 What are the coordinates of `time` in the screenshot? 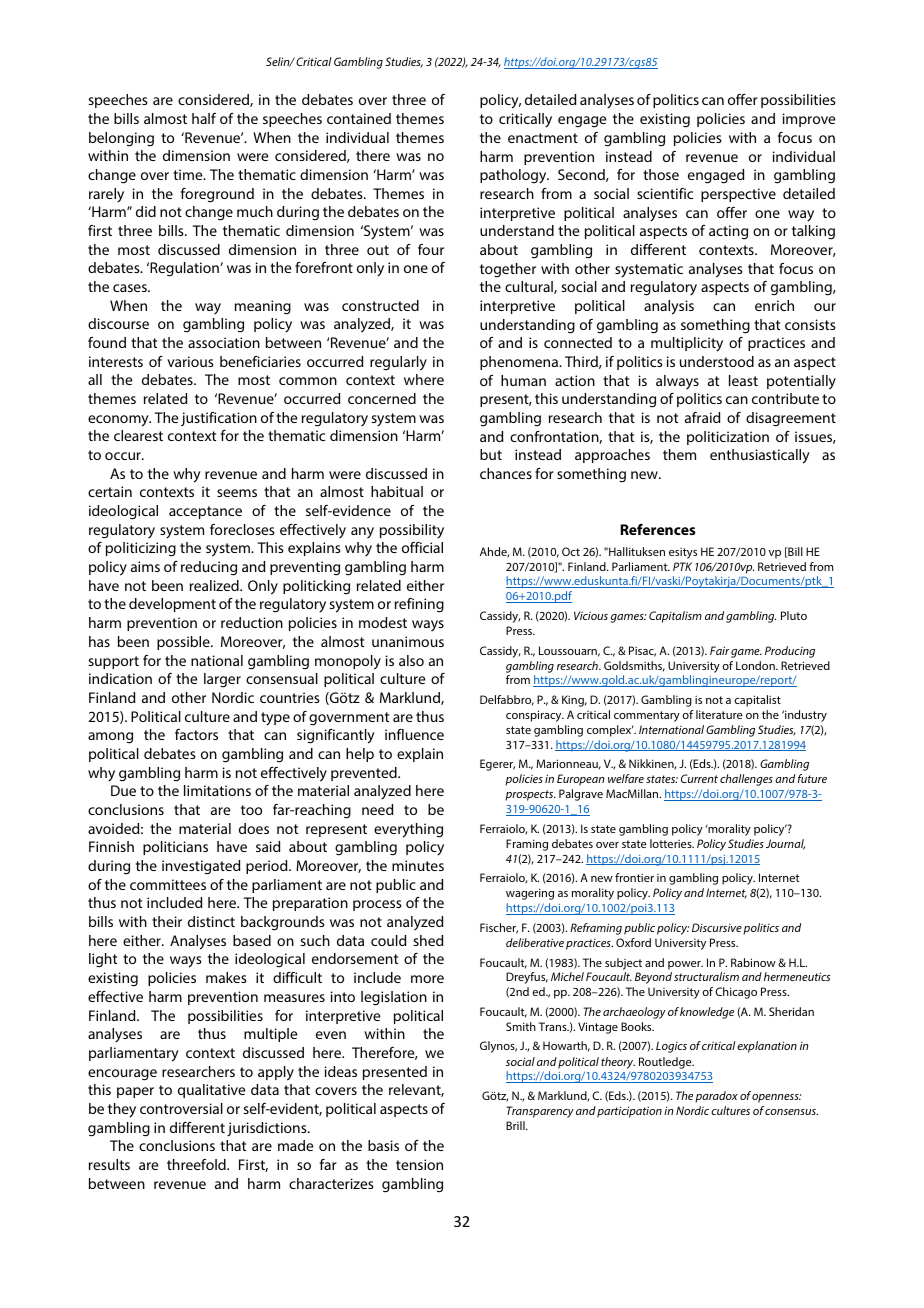 It's located at (189, 174).
